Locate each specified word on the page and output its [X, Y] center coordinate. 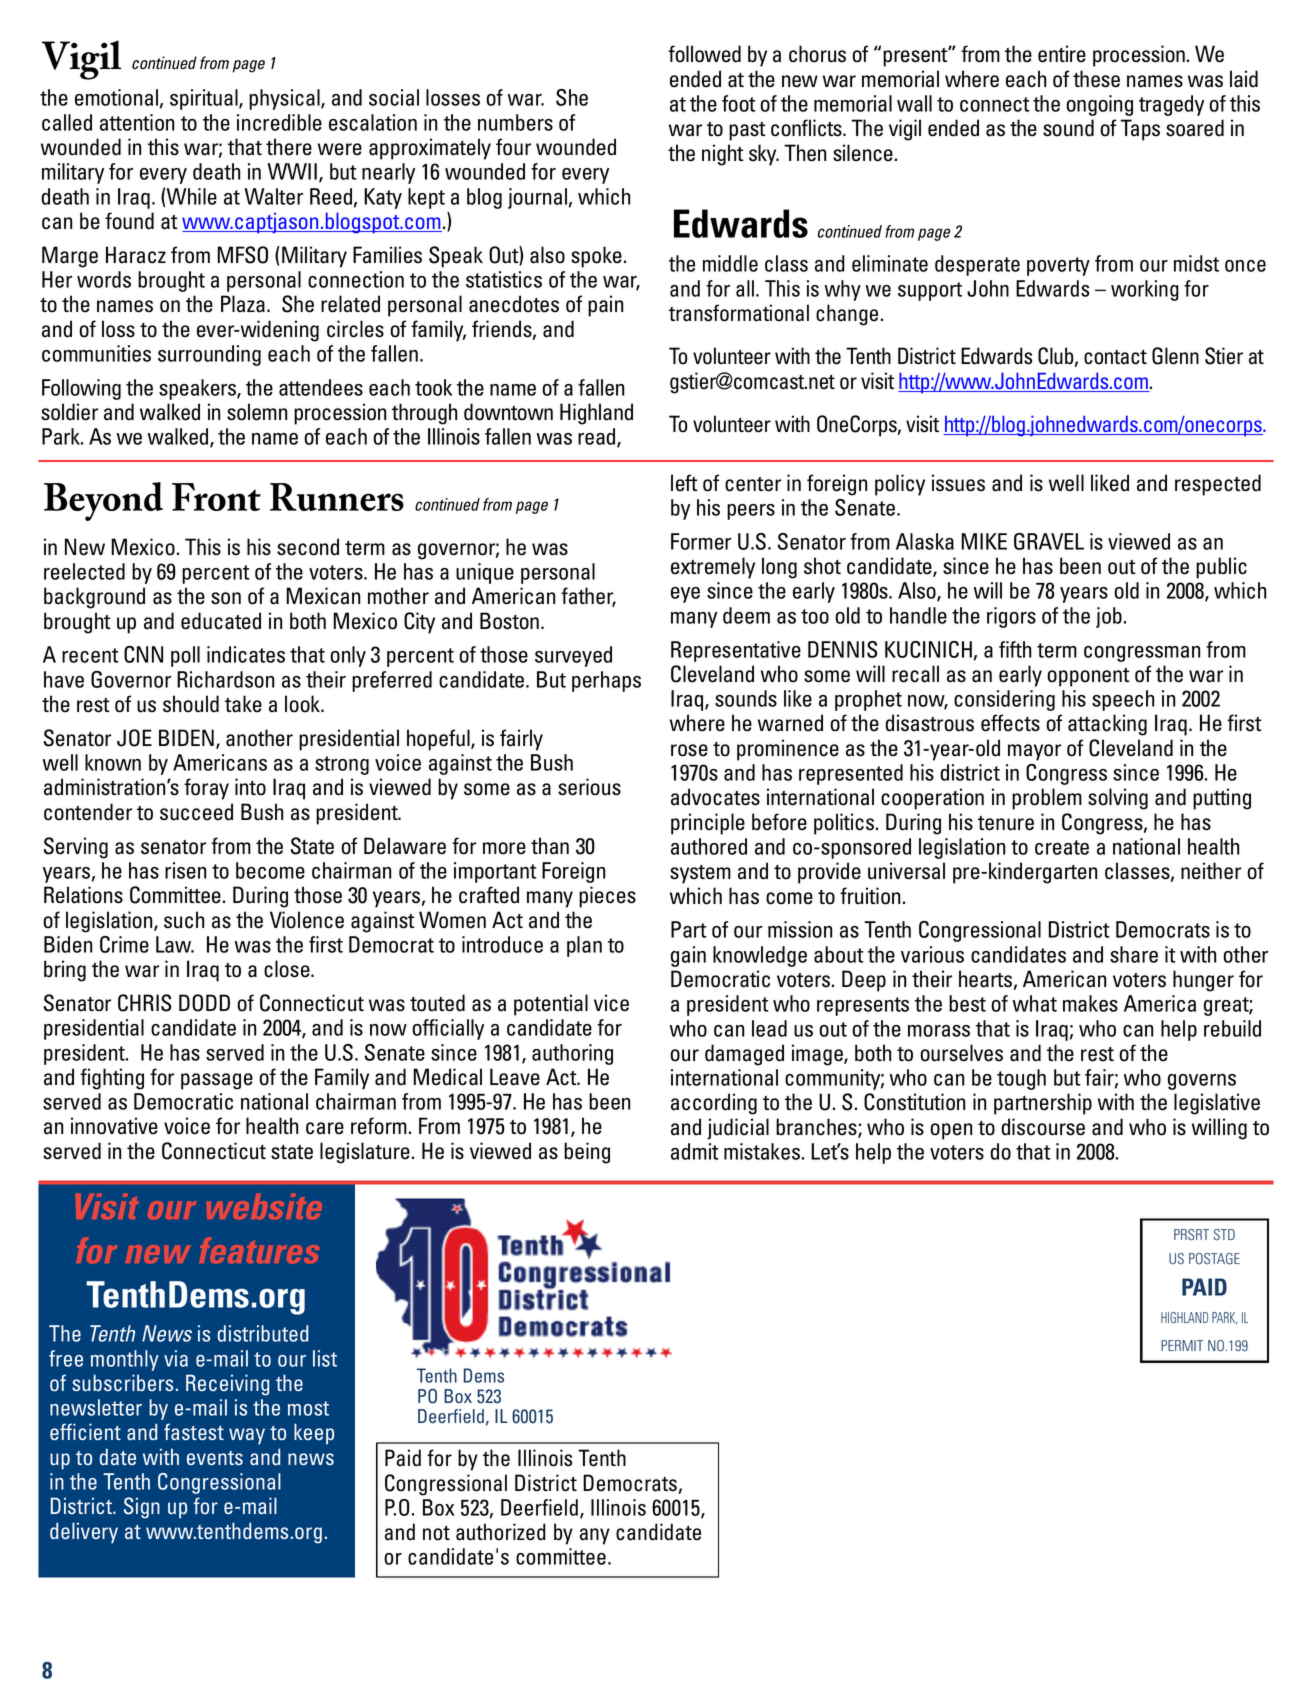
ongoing [1099, 105]
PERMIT [1182, 1345]
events [215, 1458]
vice [611, 1003]
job [1109, 617]
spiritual [205, 99]
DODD [204, 1003]
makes [1090, 1003]
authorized [501, 1532]
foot [739, 103]
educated [221, 621]
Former [701, 541]
